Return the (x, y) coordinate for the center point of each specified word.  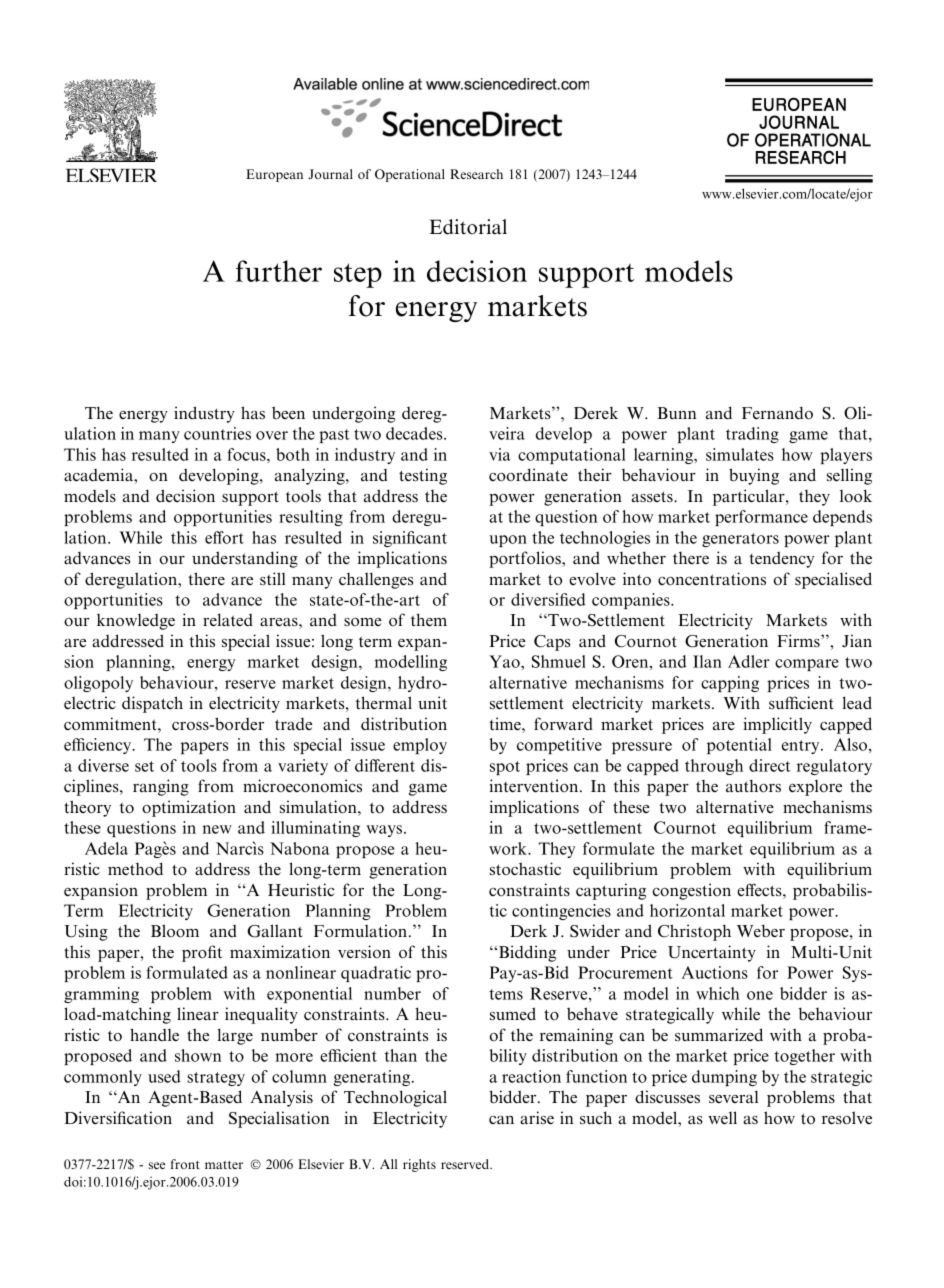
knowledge (136, 622)
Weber (761, 931)
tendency (781, 559)
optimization (189, 808)
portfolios (526, 559)
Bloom (175, 931)
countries (217, 433)
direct (770, 765)
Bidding (527, 953)
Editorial (468, 227)
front (185, 1164)
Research (476, 174)
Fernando (777, 413)
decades (415, 433)
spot (505, 768)
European (274, 175)
